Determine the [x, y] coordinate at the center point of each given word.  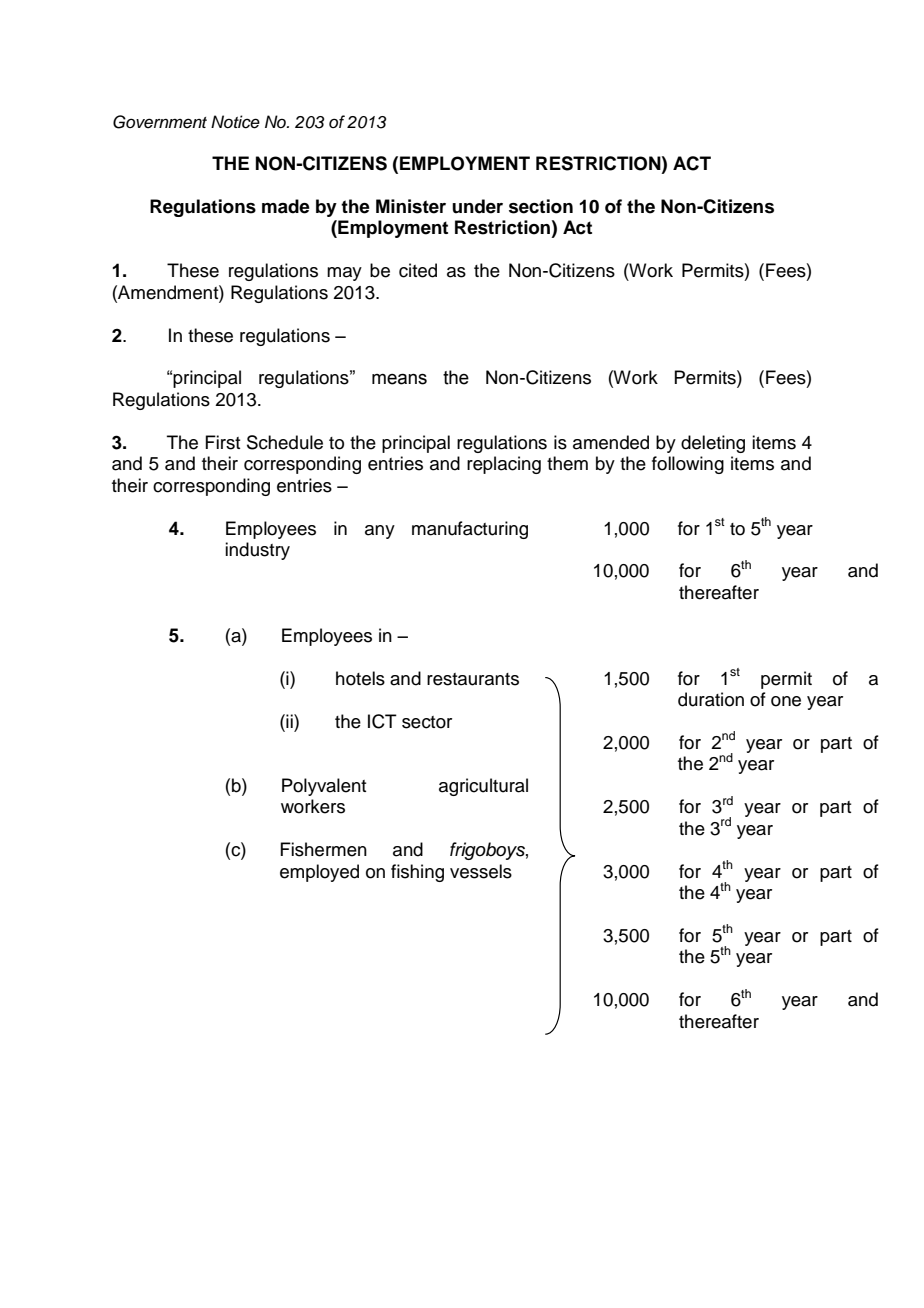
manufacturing [470, 530]
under [477, 206]
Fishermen [323, 849]
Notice [235, 122]
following [688, 465]
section [541, 206]
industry [257, 551]
